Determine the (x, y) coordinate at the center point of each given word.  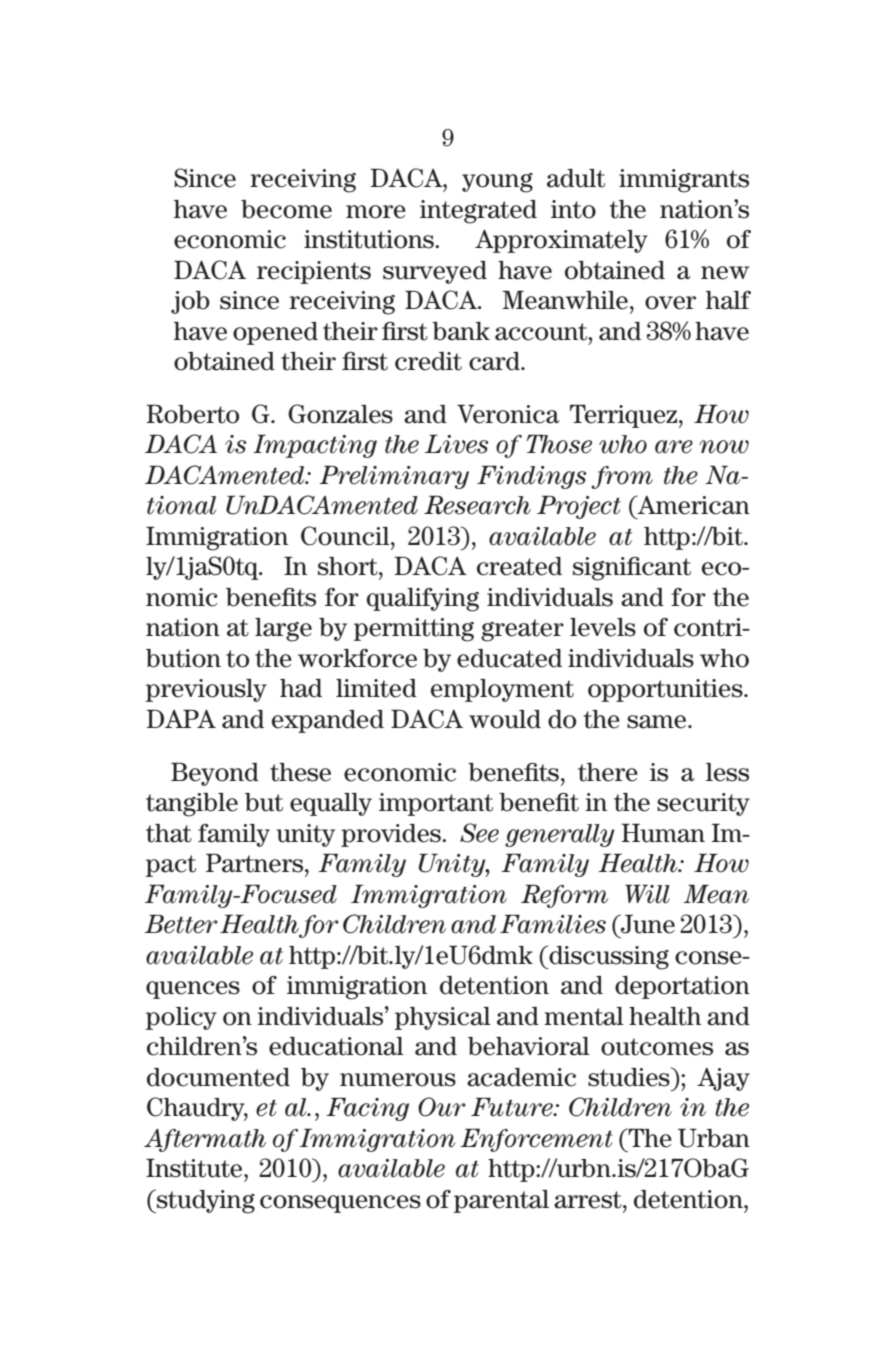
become (286, 209)
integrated (478, 212)
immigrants (684, 181)
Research (477, 505)
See (479, 833)
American (692, 505)
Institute (195, 1168)
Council (346, 536)
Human (663, 833)
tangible (192, 805)
